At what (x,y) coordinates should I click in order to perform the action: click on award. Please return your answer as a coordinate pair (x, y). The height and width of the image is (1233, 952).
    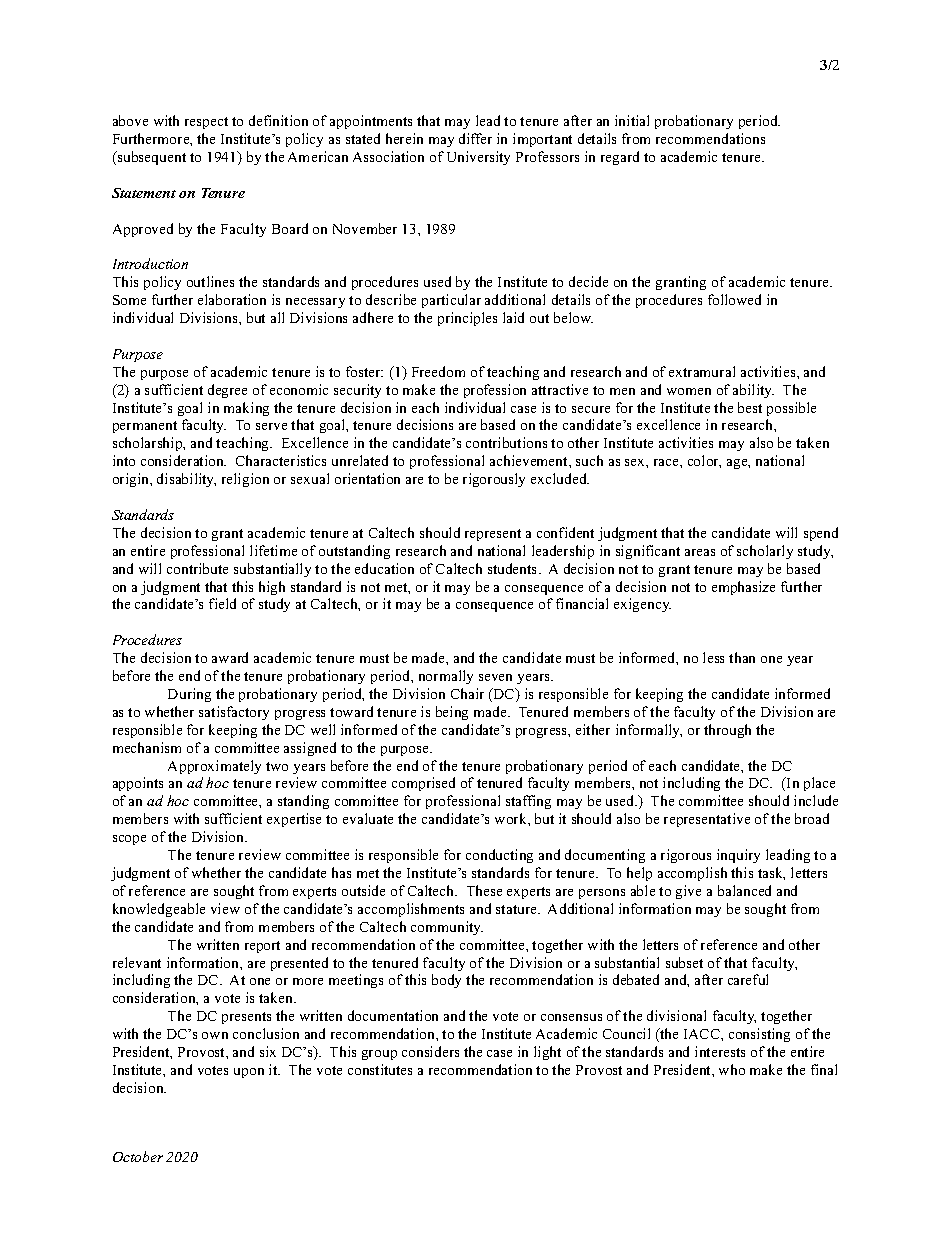
    Looking at the image, I should click on (230, 657).
